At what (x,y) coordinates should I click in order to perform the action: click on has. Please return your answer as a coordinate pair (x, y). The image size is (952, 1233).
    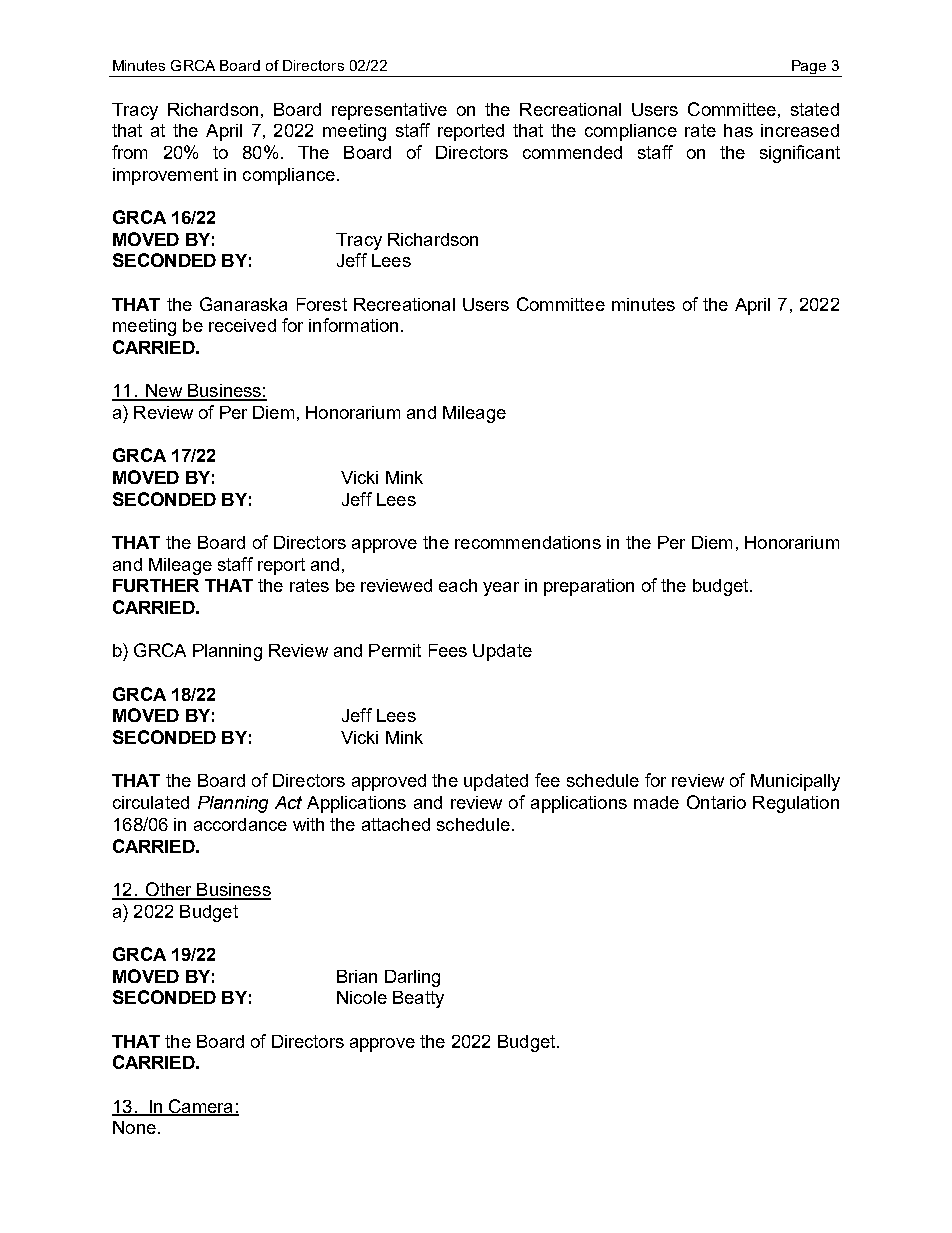
    Looking at the image, I should click on (738, 130).
